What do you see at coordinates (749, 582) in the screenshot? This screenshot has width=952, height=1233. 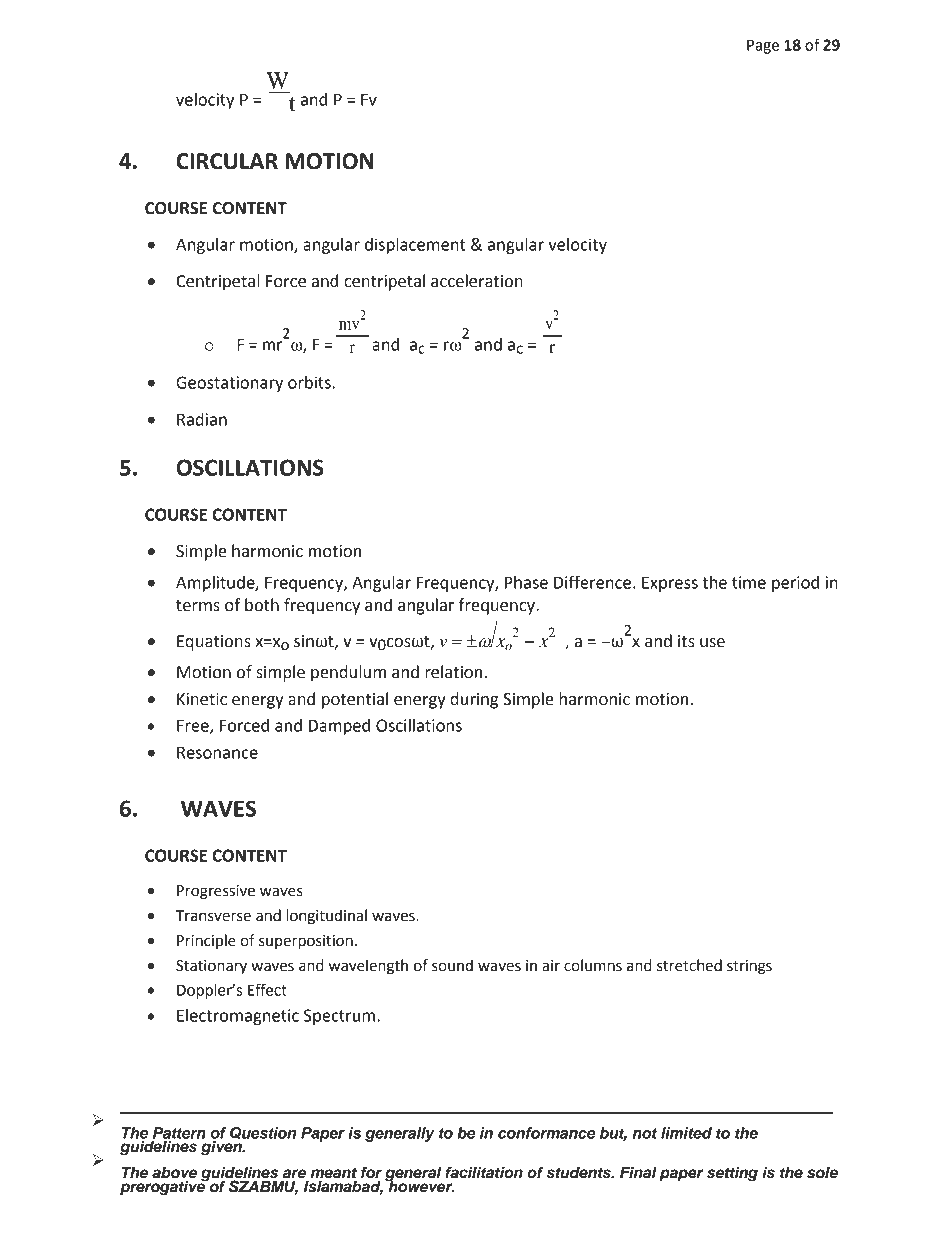 I see `time` at bounding box center [749, 582].
